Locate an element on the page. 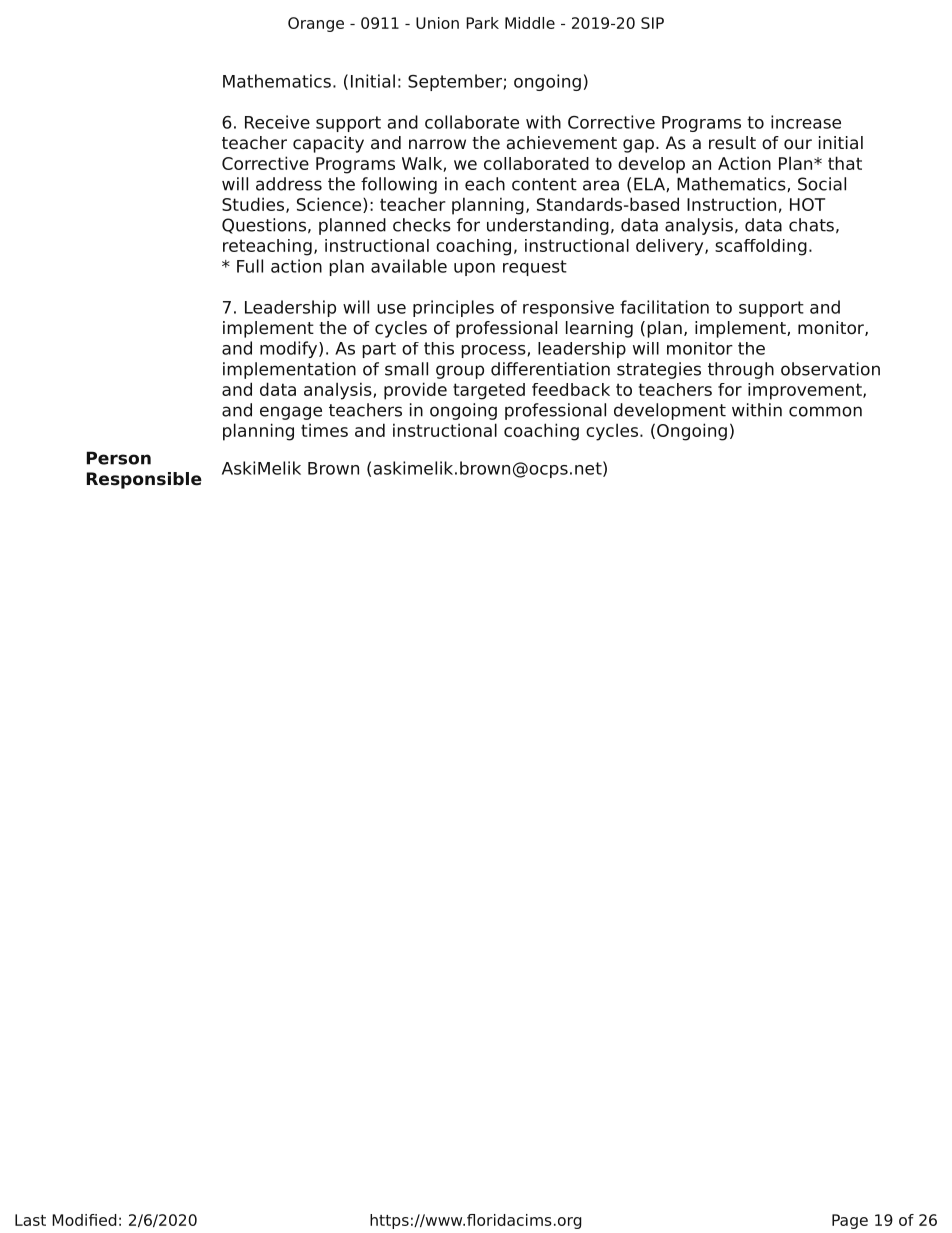  feedback is located at coordinates (571, 389).
